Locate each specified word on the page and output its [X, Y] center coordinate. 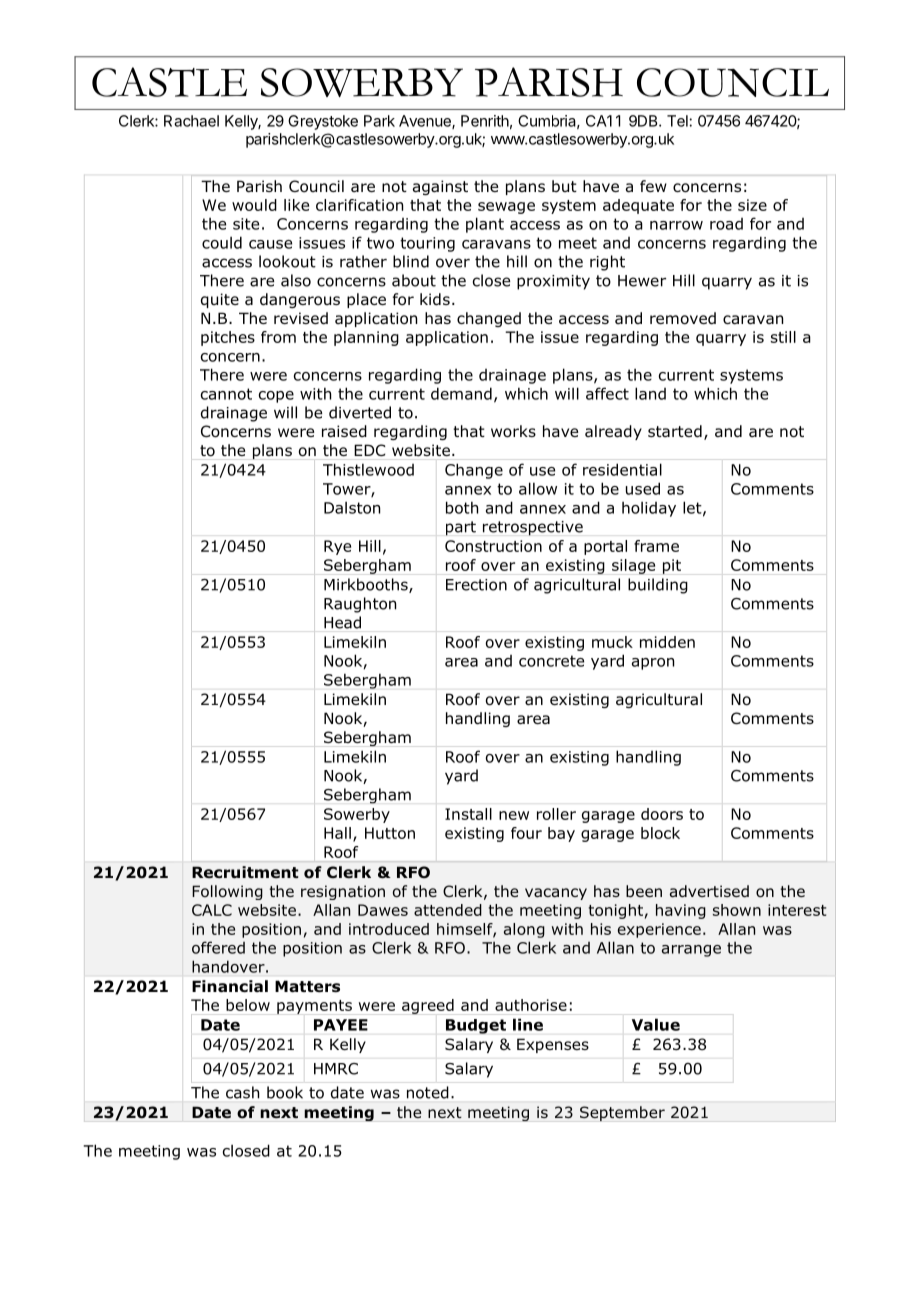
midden [667, 642]
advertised [709, 891]
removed [683, 318]
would [254, 205]
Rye [337, 547]
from [278, 337]
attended [448, 910]
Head [342, 622]
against [440, 187]
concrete [551, 661]
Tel [678, 121]
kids [435, 299]
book [285, 1092]
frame [656, 546]
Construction [493, 546]
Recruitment [245, 872]
